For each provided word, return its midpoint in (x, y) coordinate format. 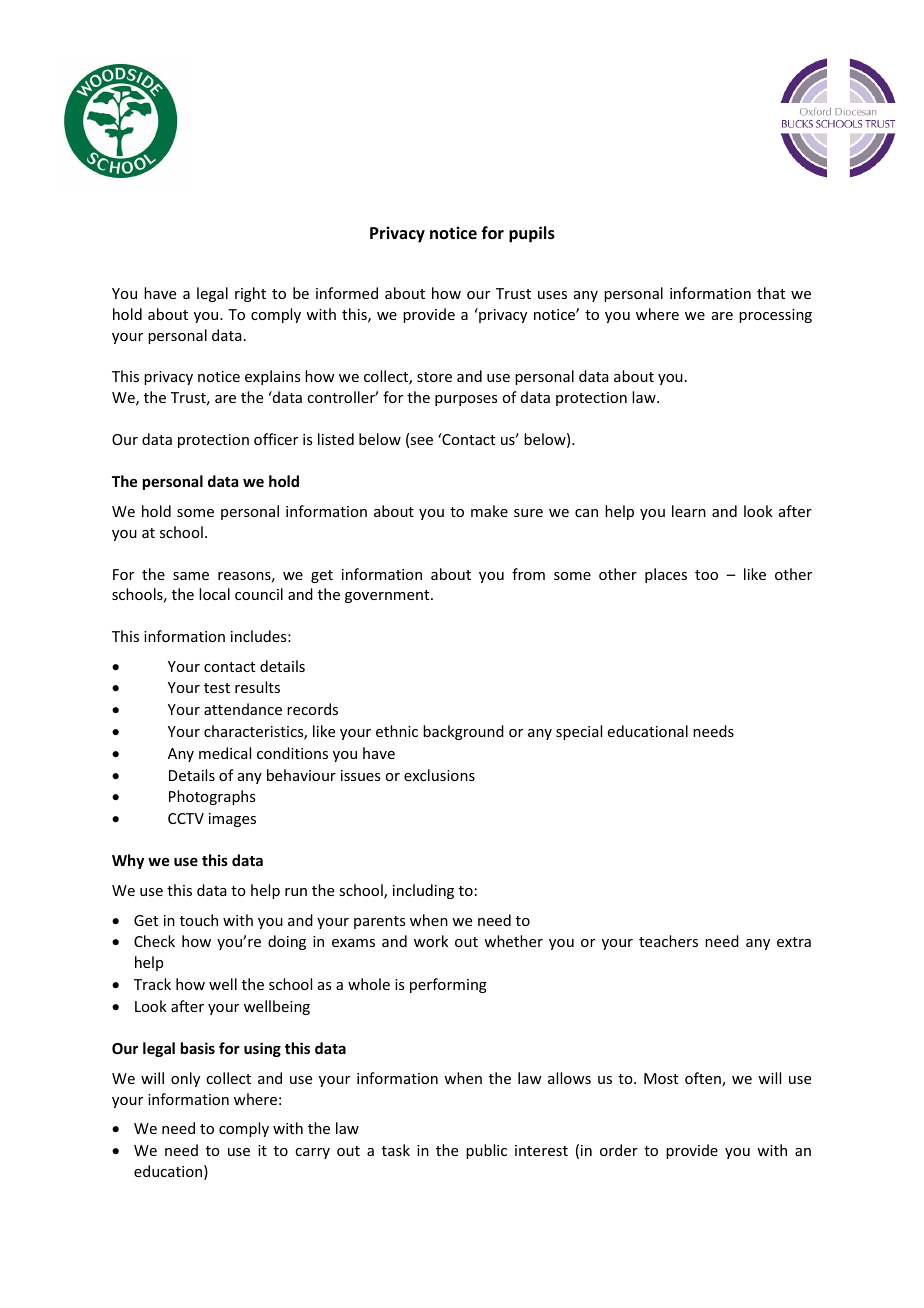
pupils (532, 234)
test (217, 688)
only (185, 1079)
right (250, 294)
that (771, 293)
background (463, 732)
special (579, 732)
